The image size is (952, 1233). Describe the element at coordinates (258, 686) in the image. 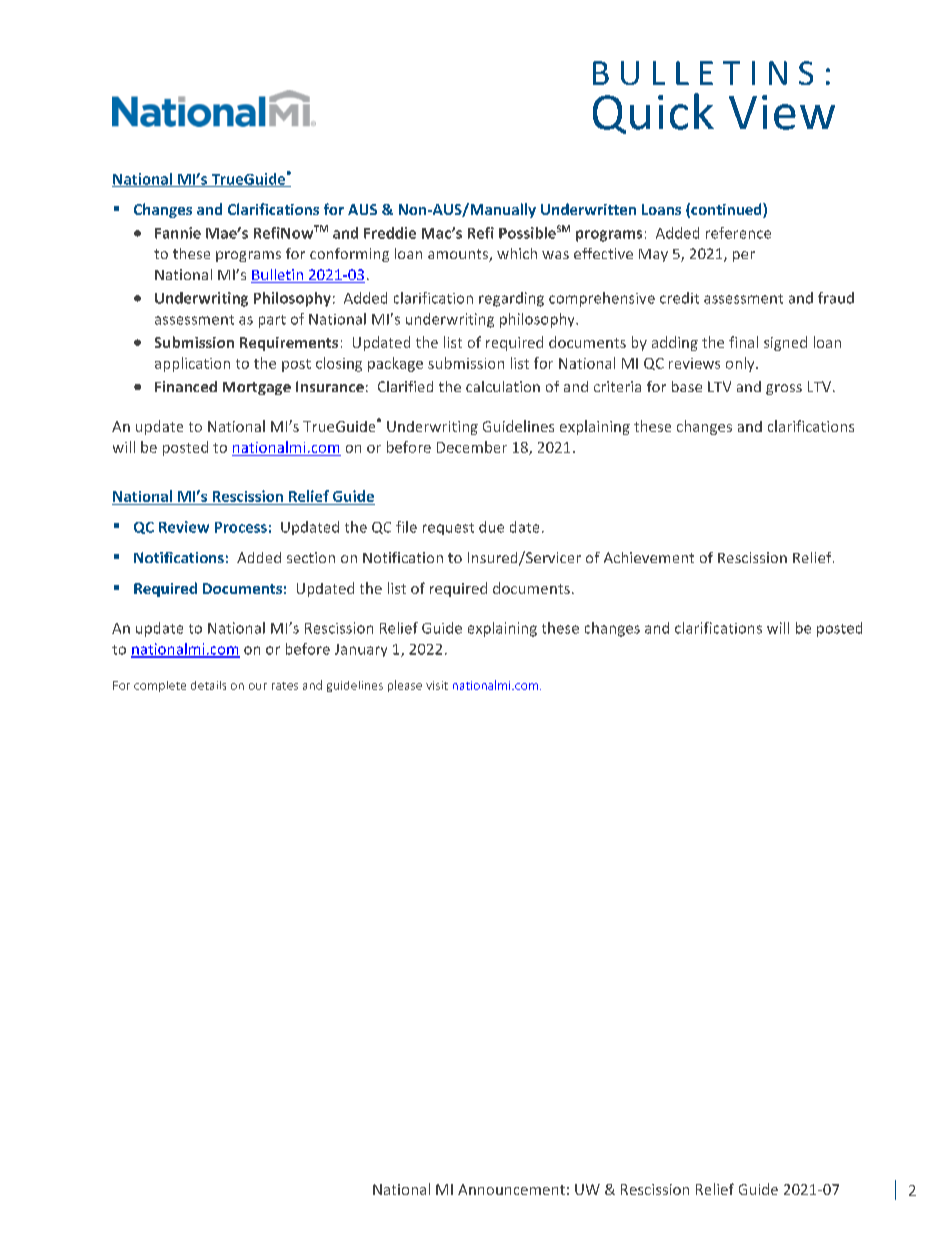

I see `our` at that location.
